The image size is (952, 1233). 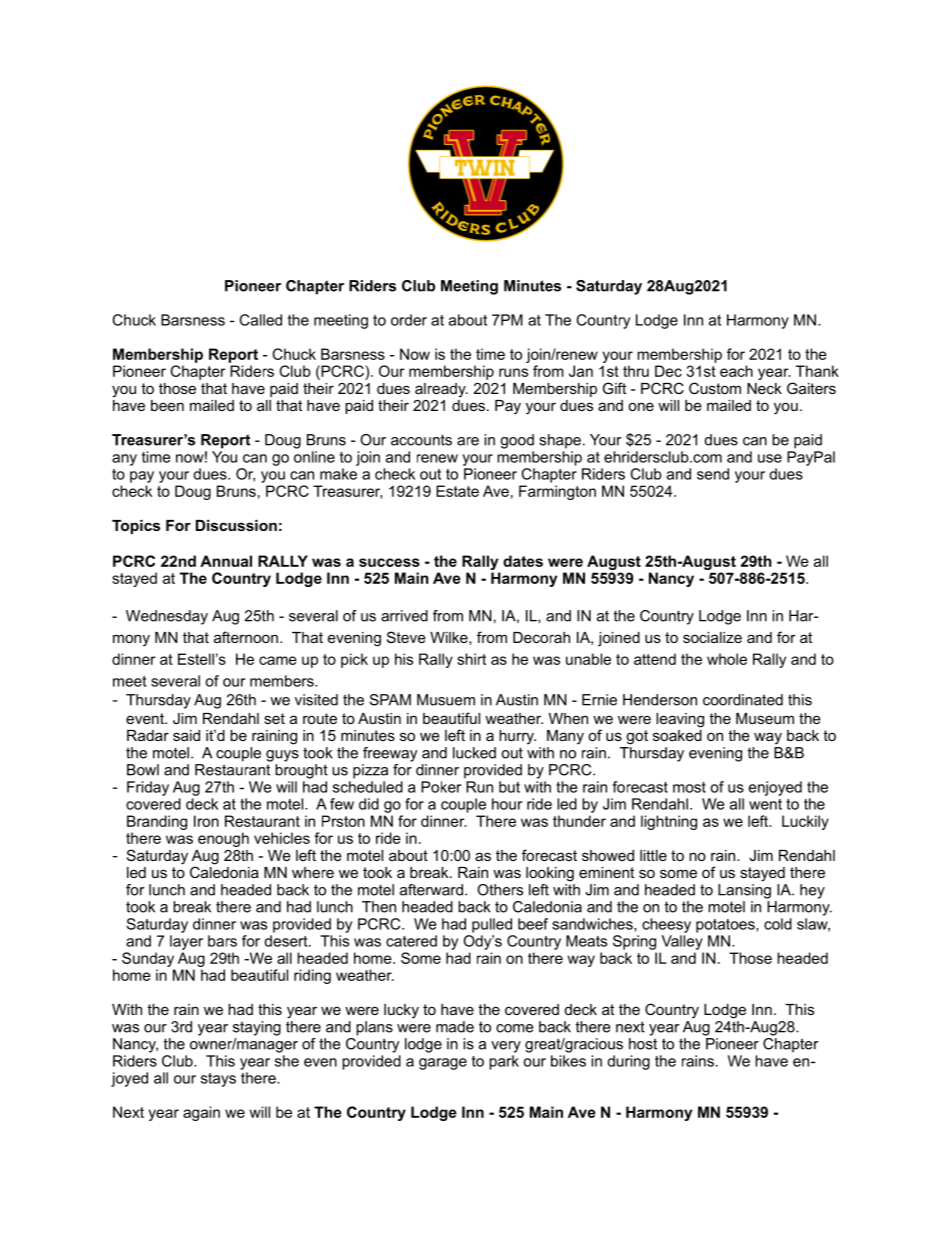 What do you see at coordinates (223, 839) in the screenshot?
I see `enough` at bounding box center [223, 839].
